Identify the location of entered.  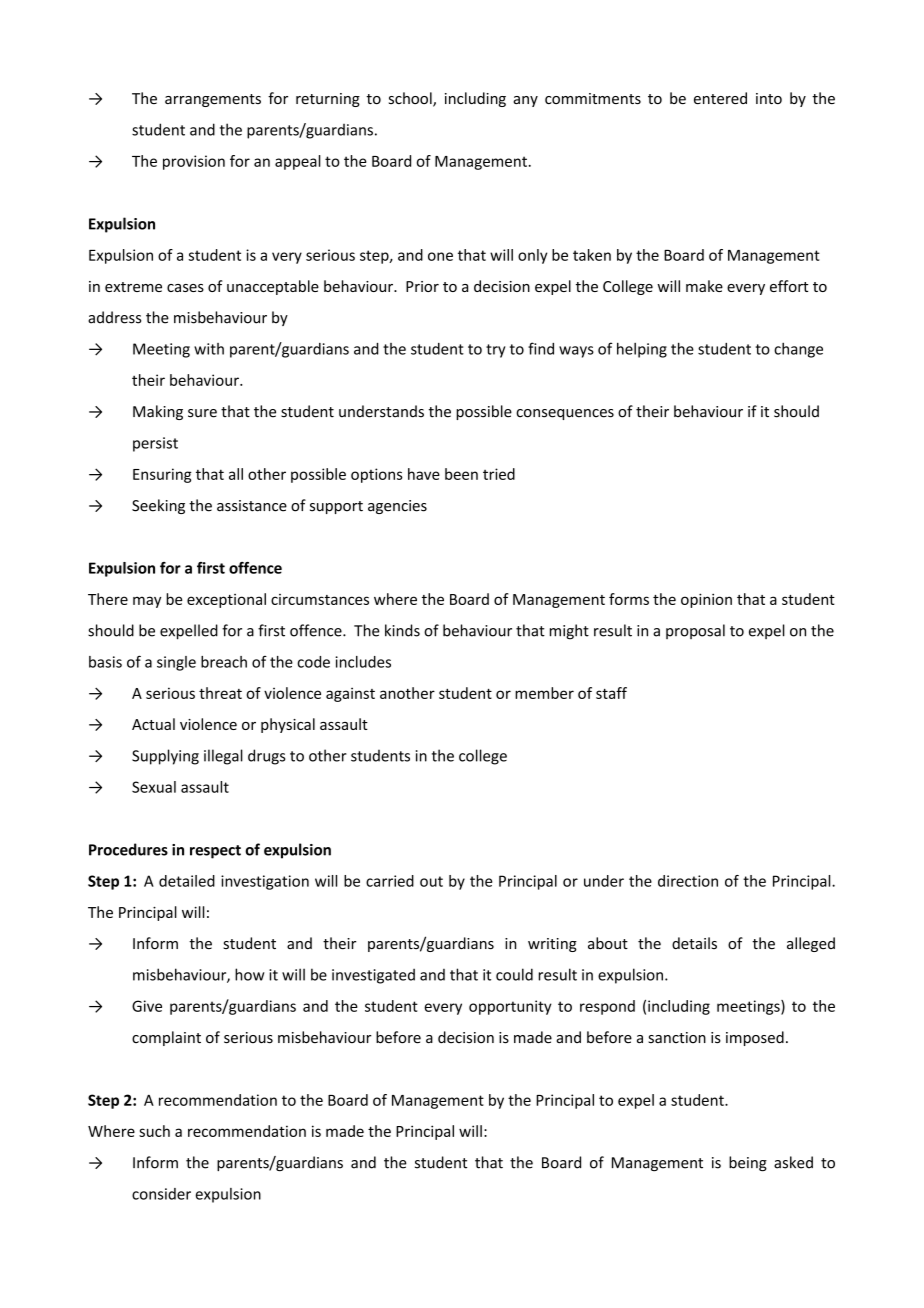
(720, 98).
